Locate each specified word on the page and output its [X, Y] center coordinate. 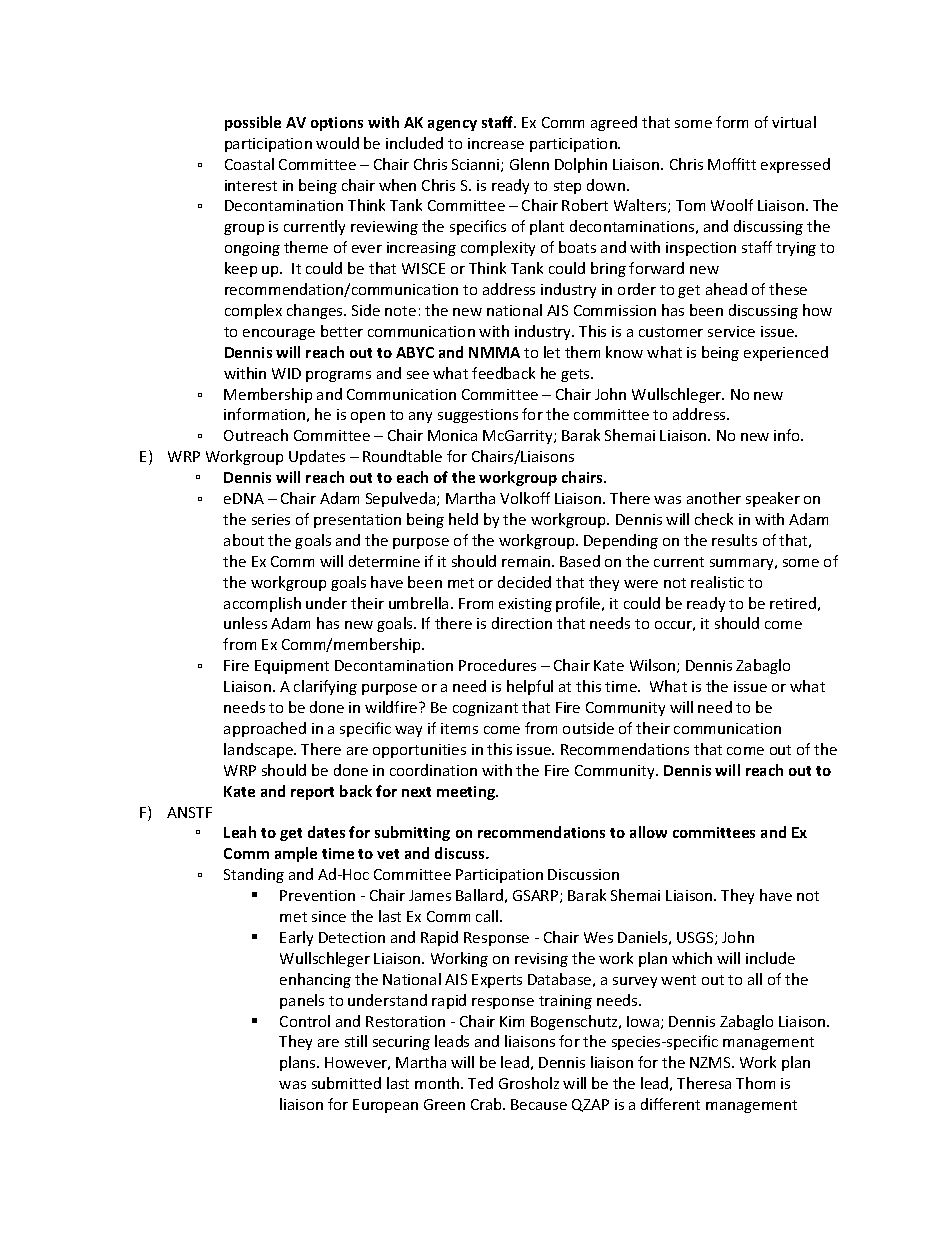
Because [539, 1104]
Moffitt [732, 164]
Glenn [529, 164]
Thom [755, 1083]
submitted [346, 1083]
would [337, 143]
